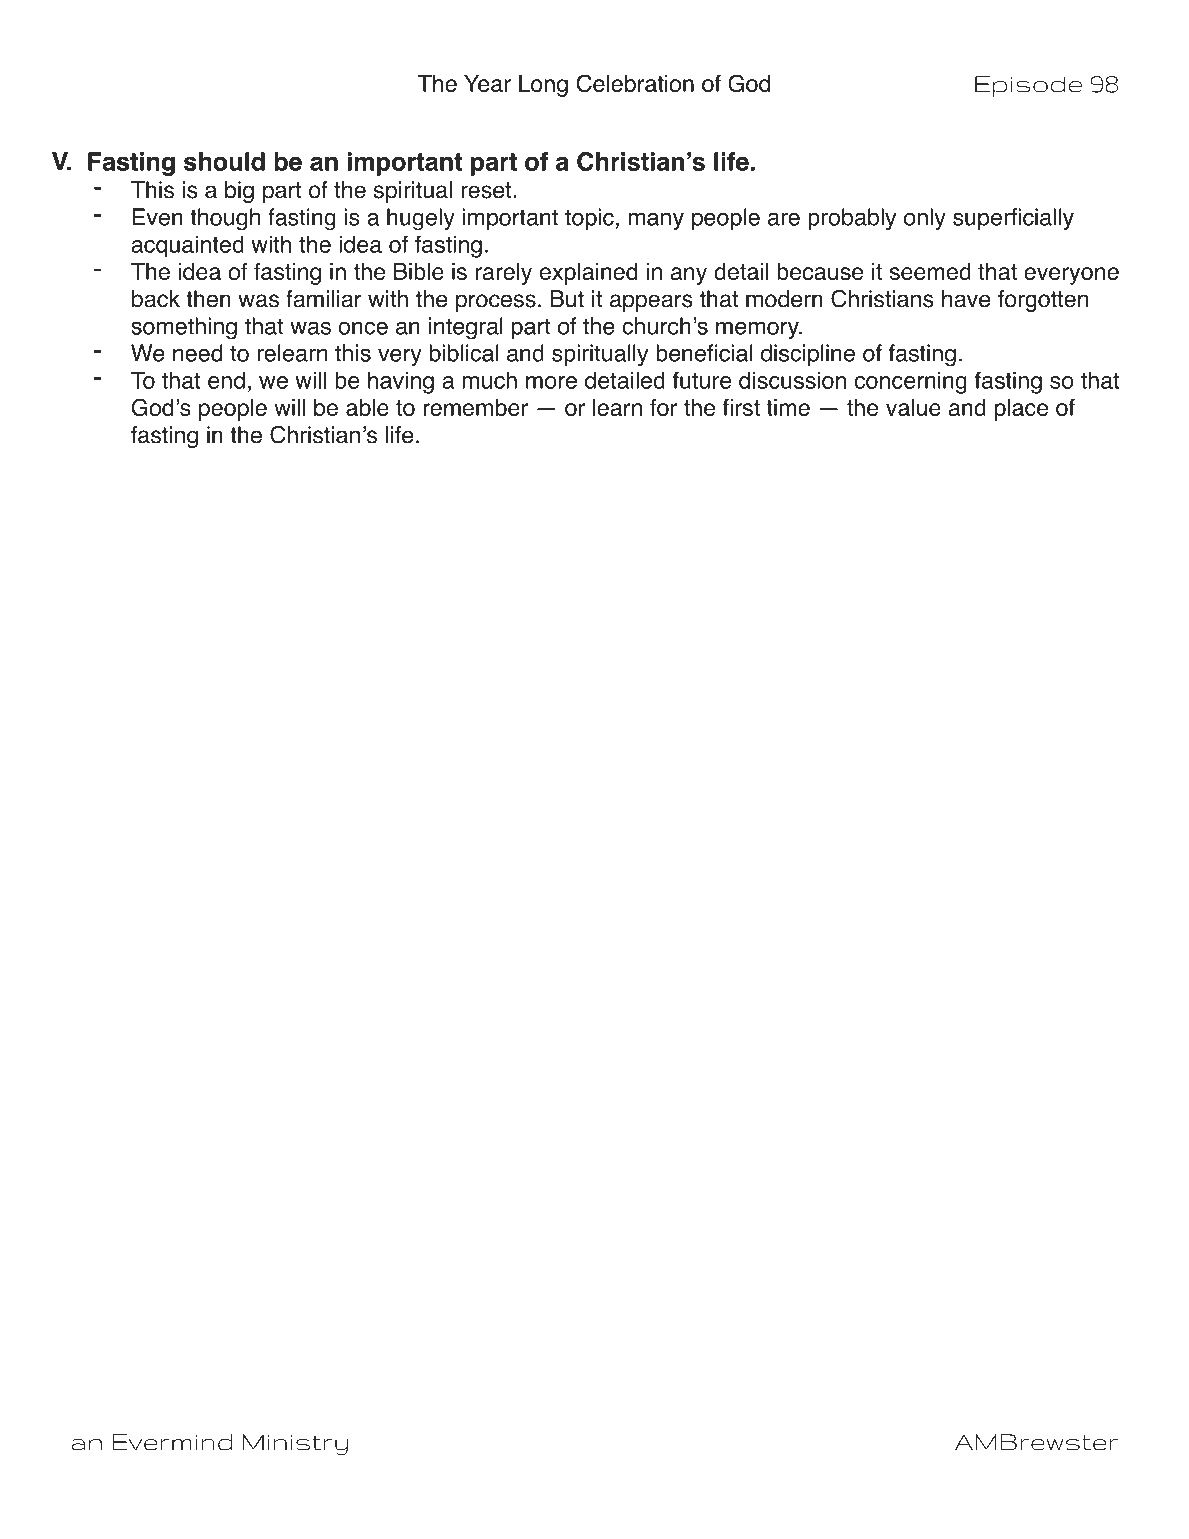  What do you see at coordinates (1028, 86) in the screenshot?
I see `Episode` at bounding box center [1028, 86].
